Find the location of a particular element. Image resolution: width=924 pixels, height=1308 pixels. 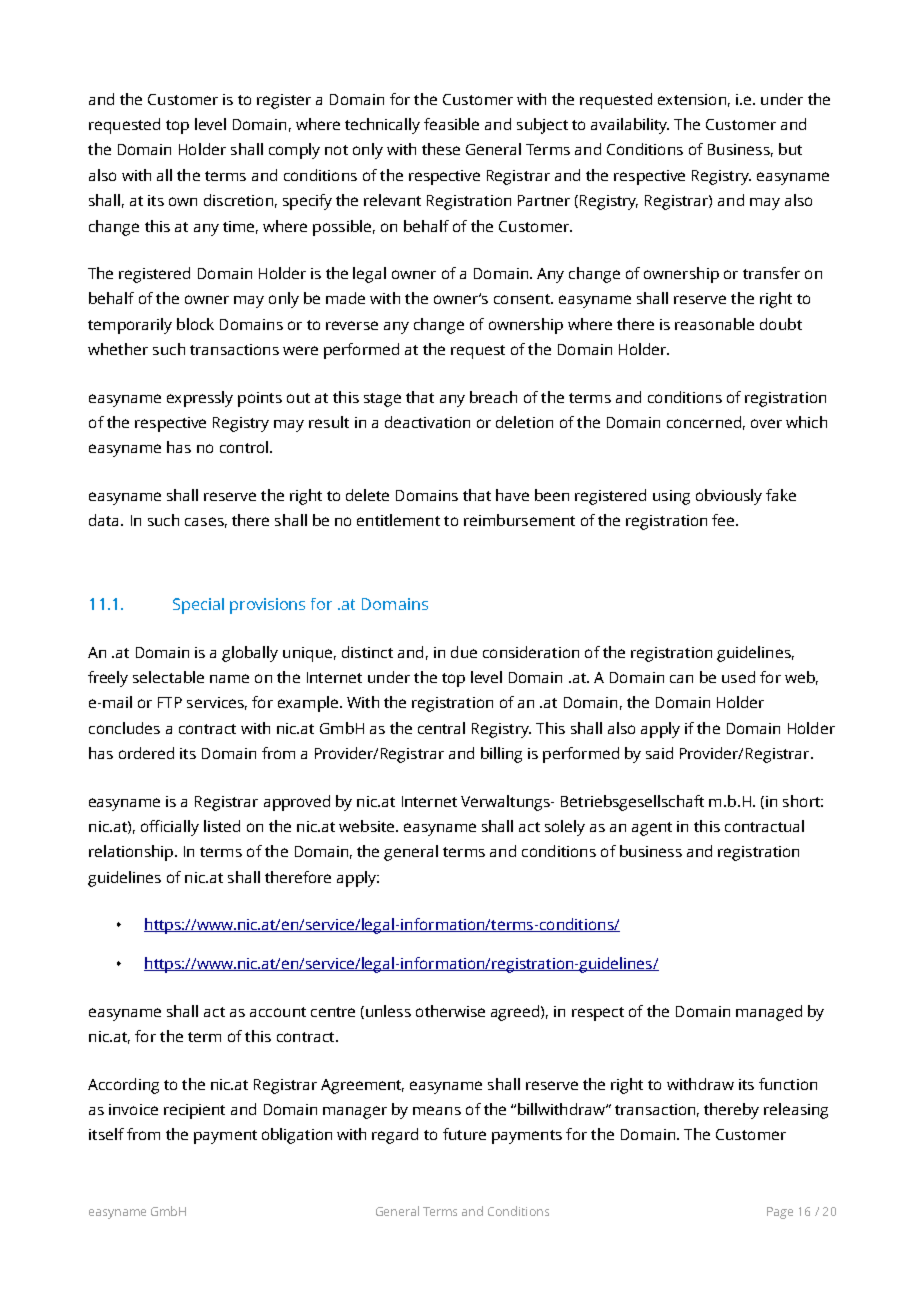

otherwise is located at coordinates (450, 1011).
